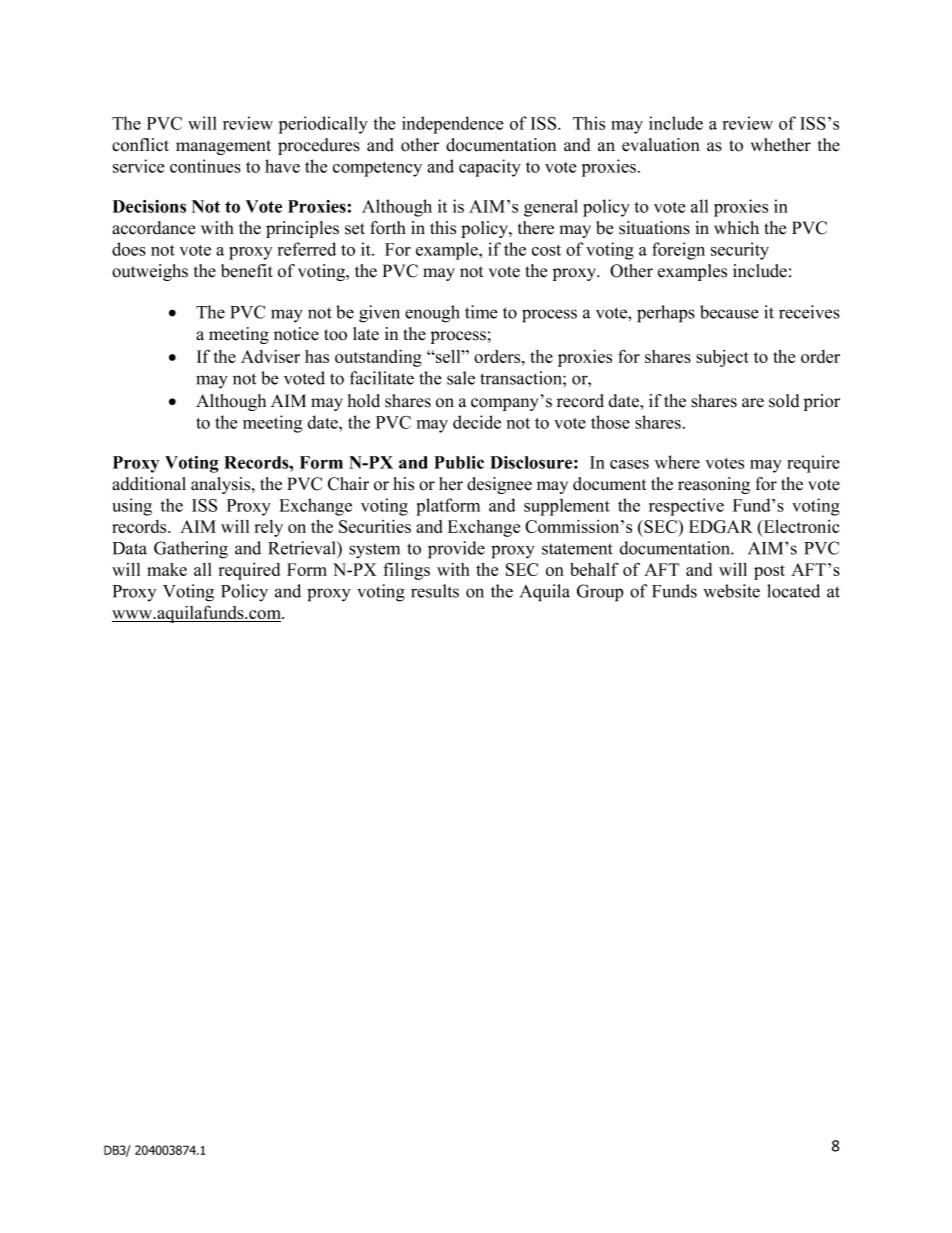 The image size is (952, 1233). I want to click on make, so click(167, 569).
